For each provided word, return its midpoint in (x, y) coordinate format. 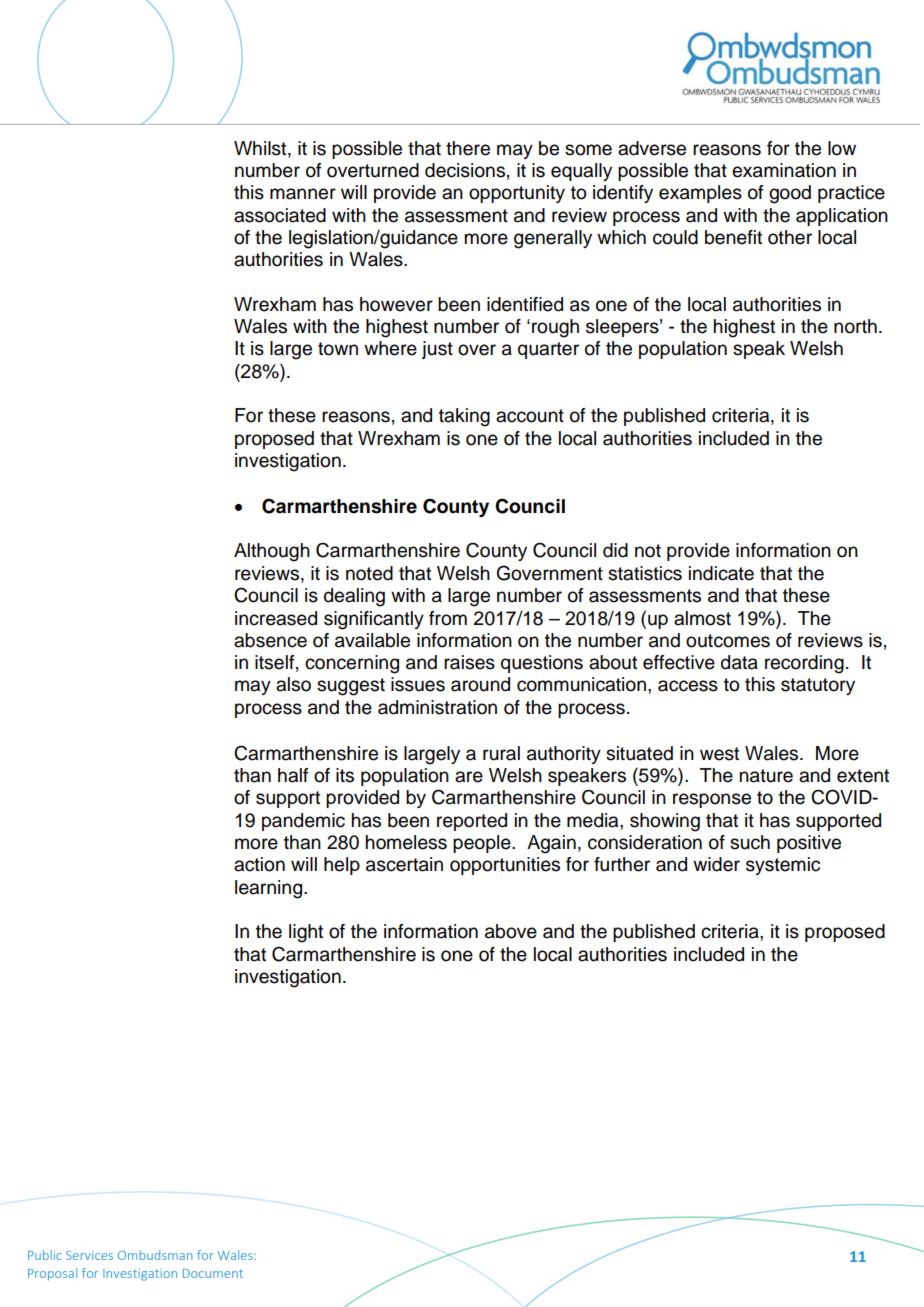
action (259, 864)
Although (272, 552)
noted (369, 573)
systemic (783, 866)
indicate (721, 573)
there (468, 148)
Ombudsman (155, 1255)
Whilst (261, 148)
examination (784, 170)
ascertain (404, 864)
